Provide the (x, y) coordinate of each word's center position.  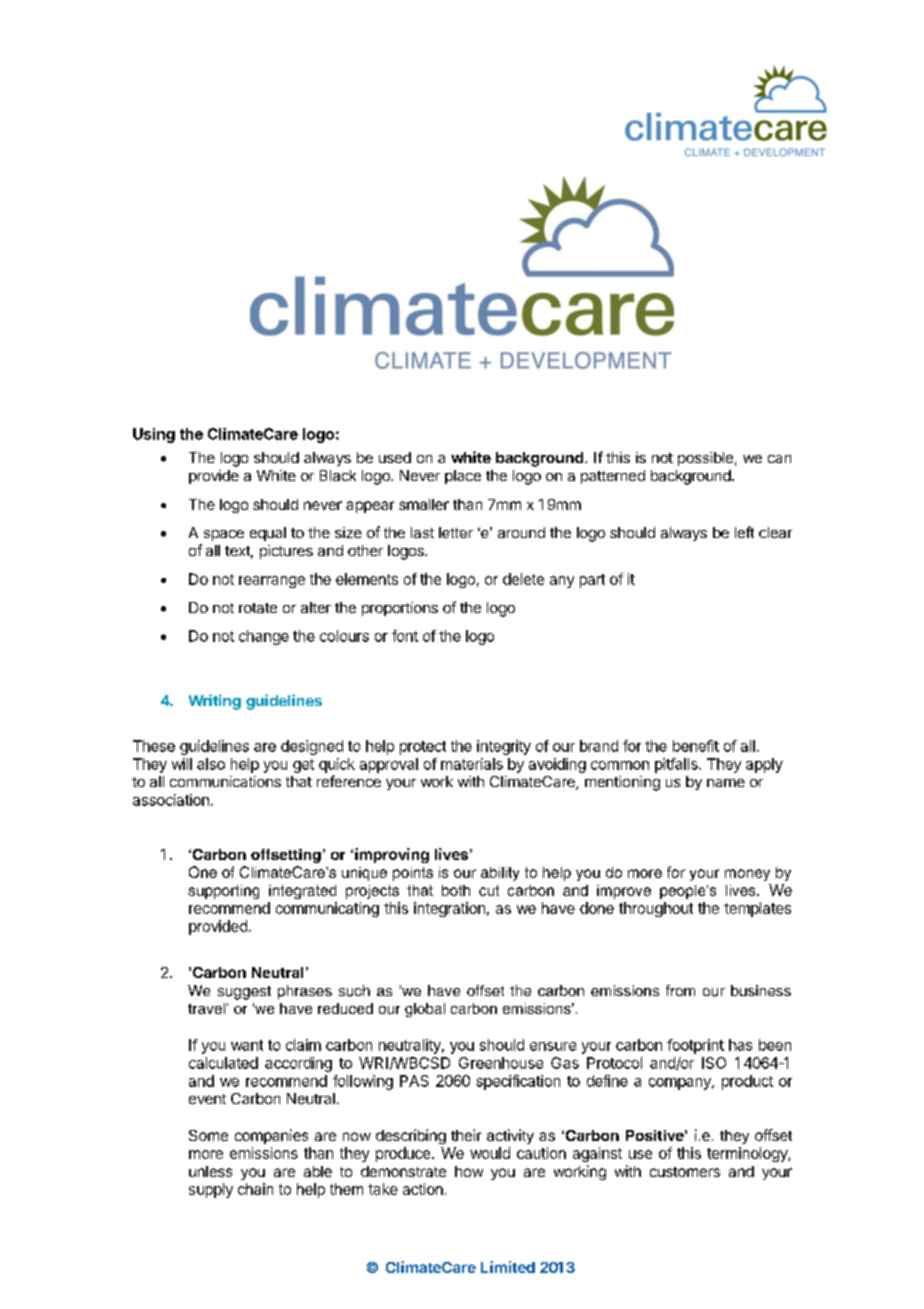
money (747, 875)
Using (154, 435)
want (247, 1045)
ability (500, 874)
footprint (695, 1046)
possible (705, 459)
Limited (508, 1267)
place (463, 477)
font (405, 636)
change (264, 637)
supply (211, 1190)
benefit (696, 746)
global (425, 1010)
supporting (223, 892)
